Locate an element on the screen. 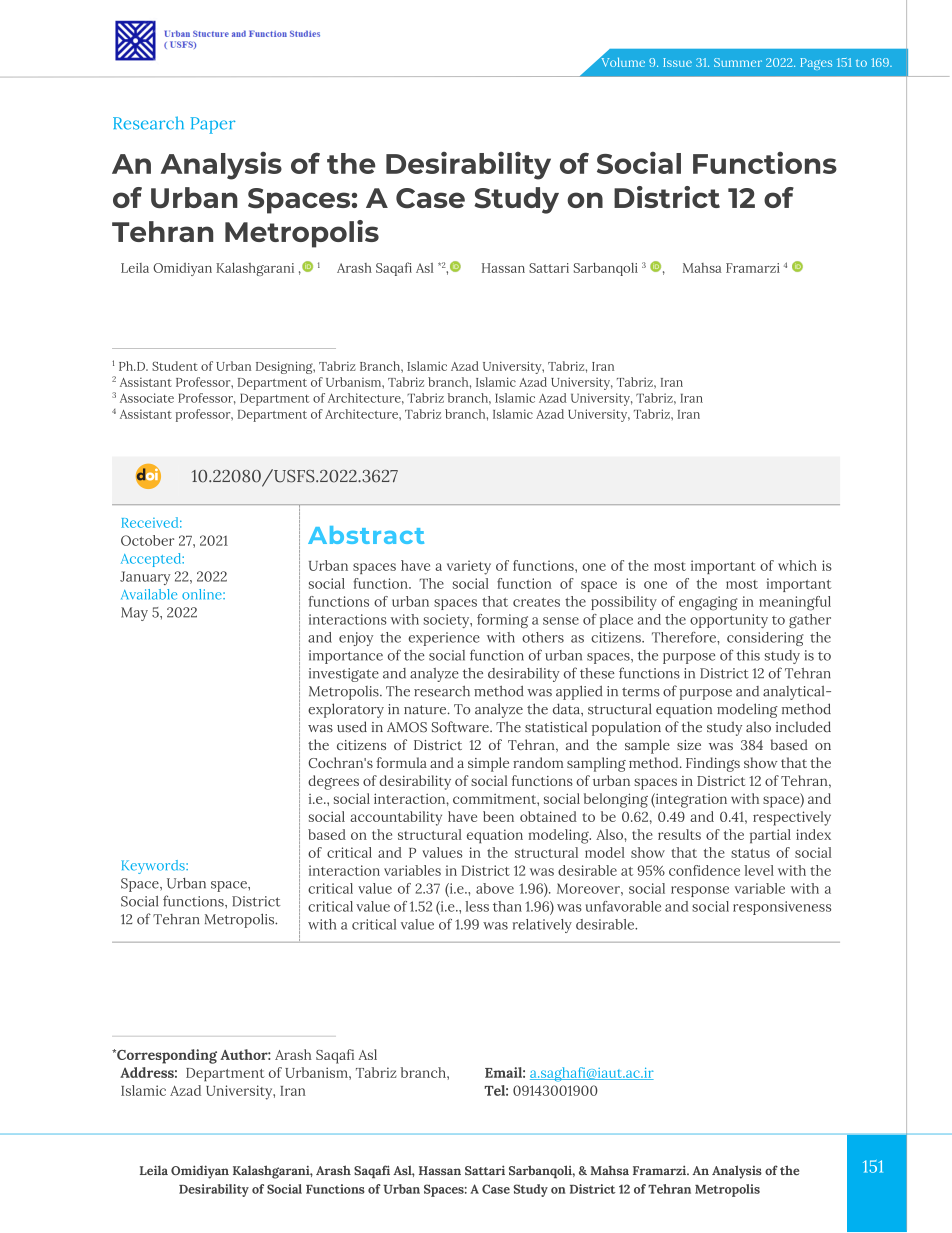  Summer is located at coordinates (738, 62).
